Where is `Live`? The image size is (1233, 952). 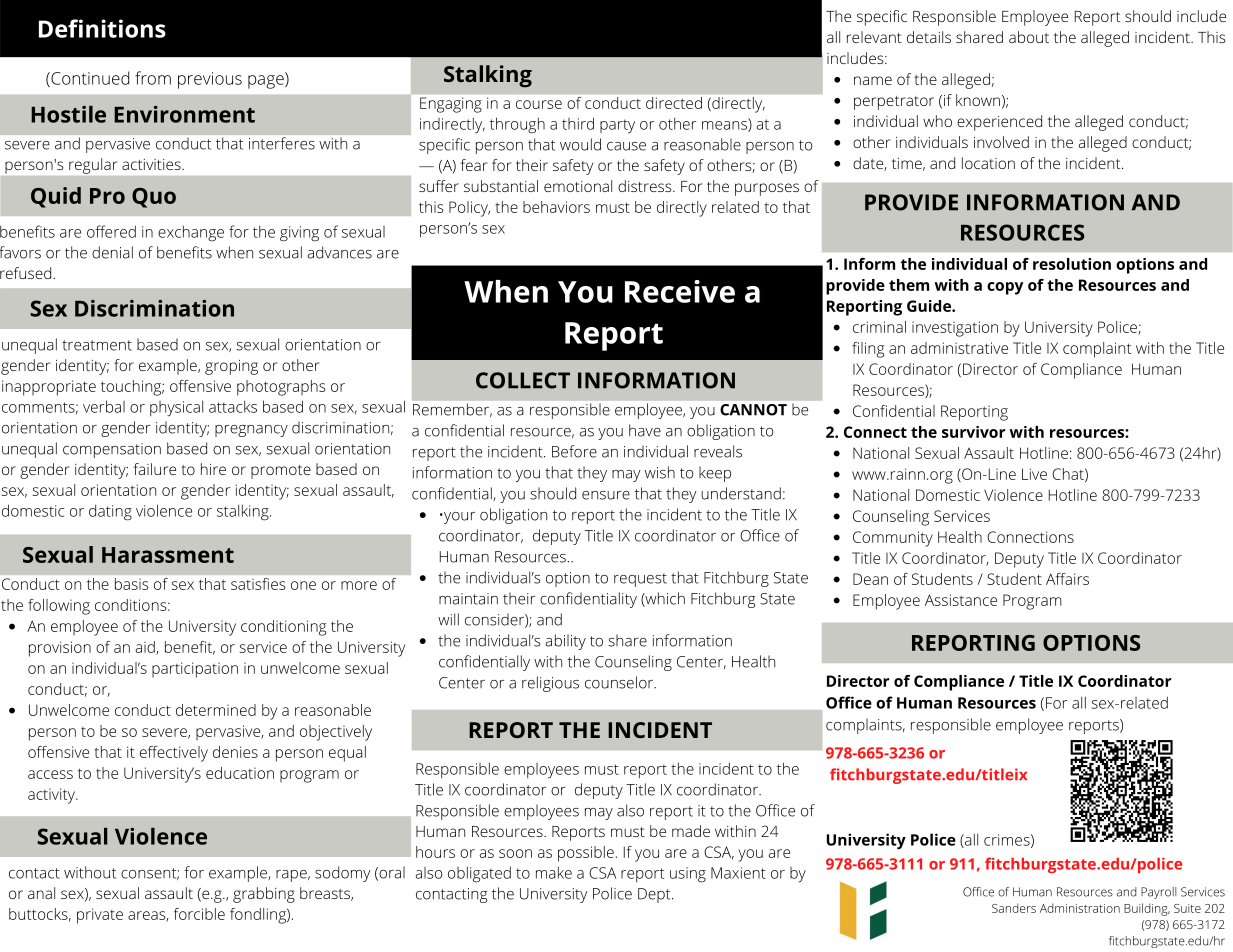 Live is located at coordinates (1034, 474).
